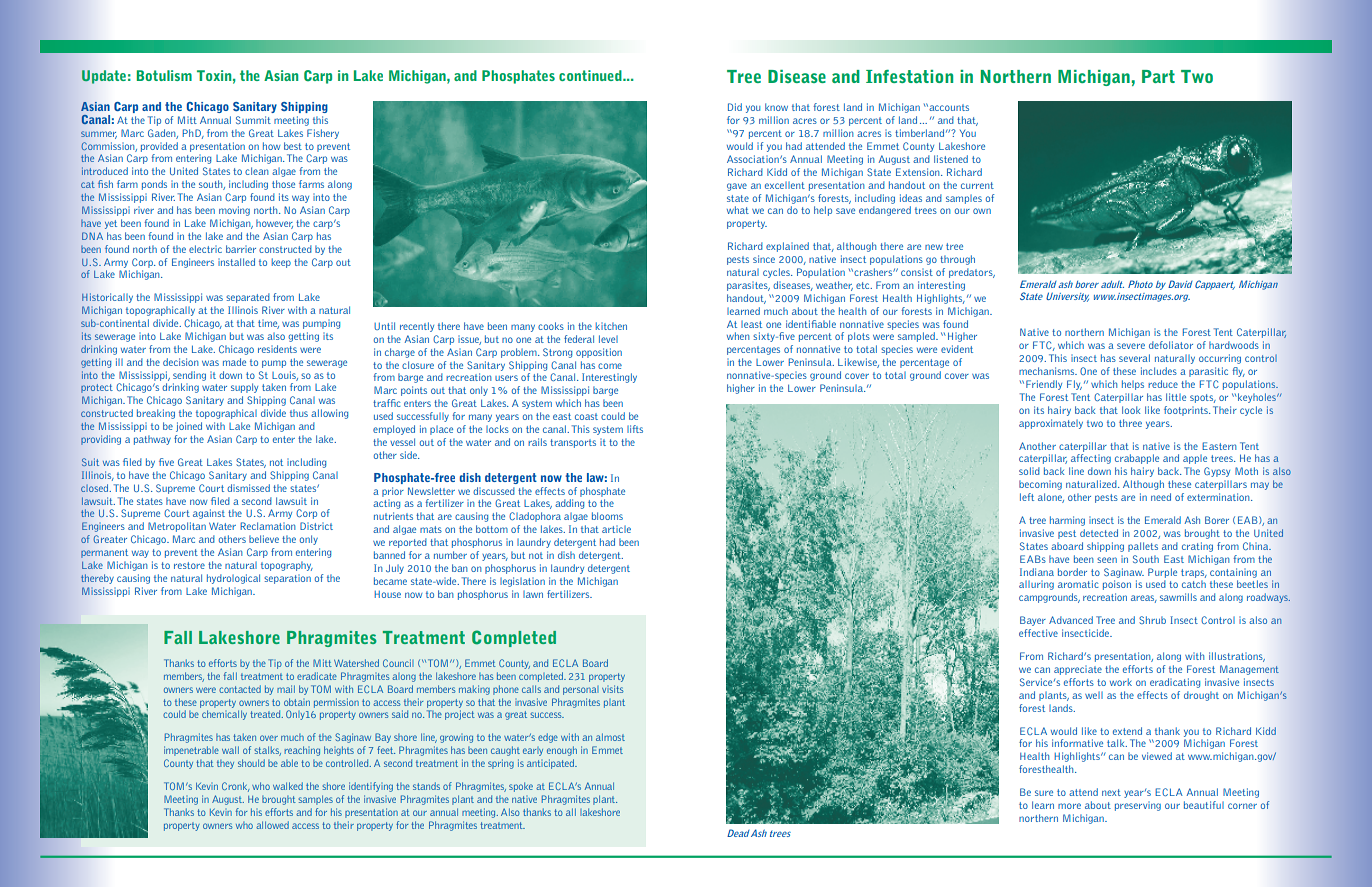 This screenshot has width=1372, height=887. I want to click on spoke, so click(521, 787).
